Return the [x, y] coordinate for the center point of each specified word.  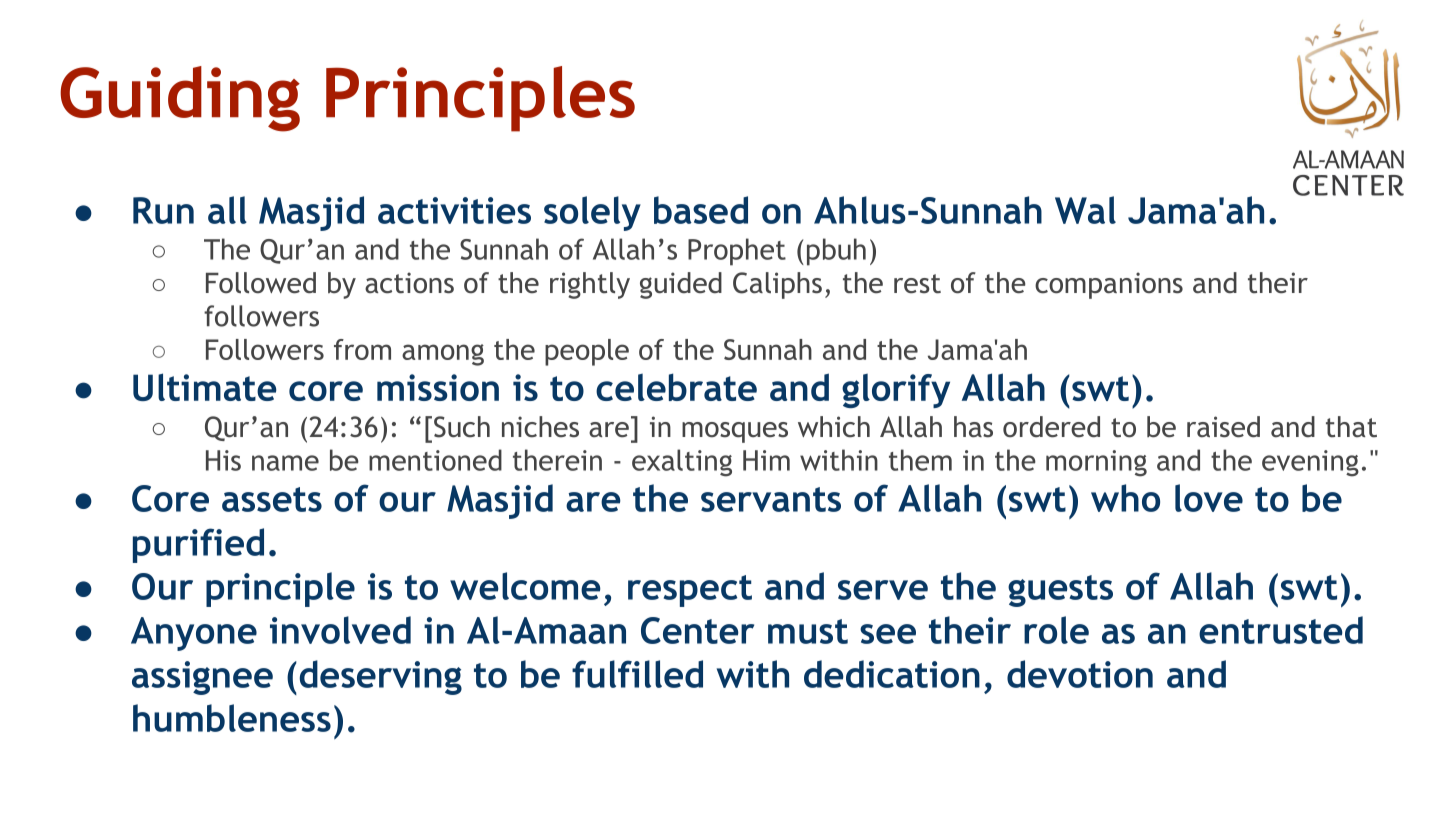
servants [771, 499]
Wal [1085, 210]
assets [272, 499]
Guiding [180, 99]
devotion [1080, 674]
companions [1109, 285]
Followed [261, 283]
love [1209, 498]
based [701, 210]
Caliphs [777, 285]
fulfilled [637, 674]
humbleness [232, 718]
